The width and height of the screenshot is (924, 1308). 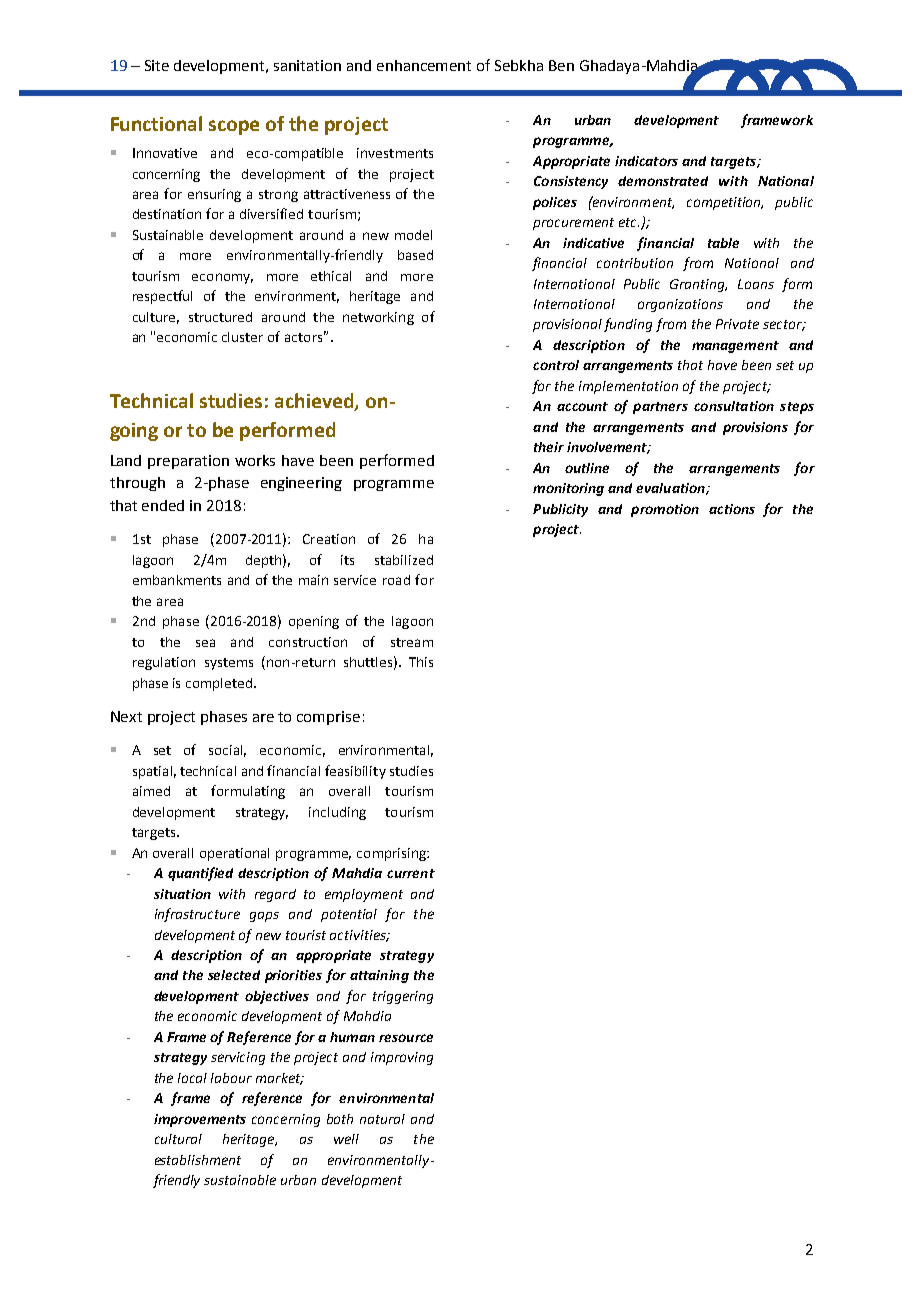 What do you see at coordinates (188, 462) in the screenshot?
I see `preparation` at bounding box center [188, 462].
